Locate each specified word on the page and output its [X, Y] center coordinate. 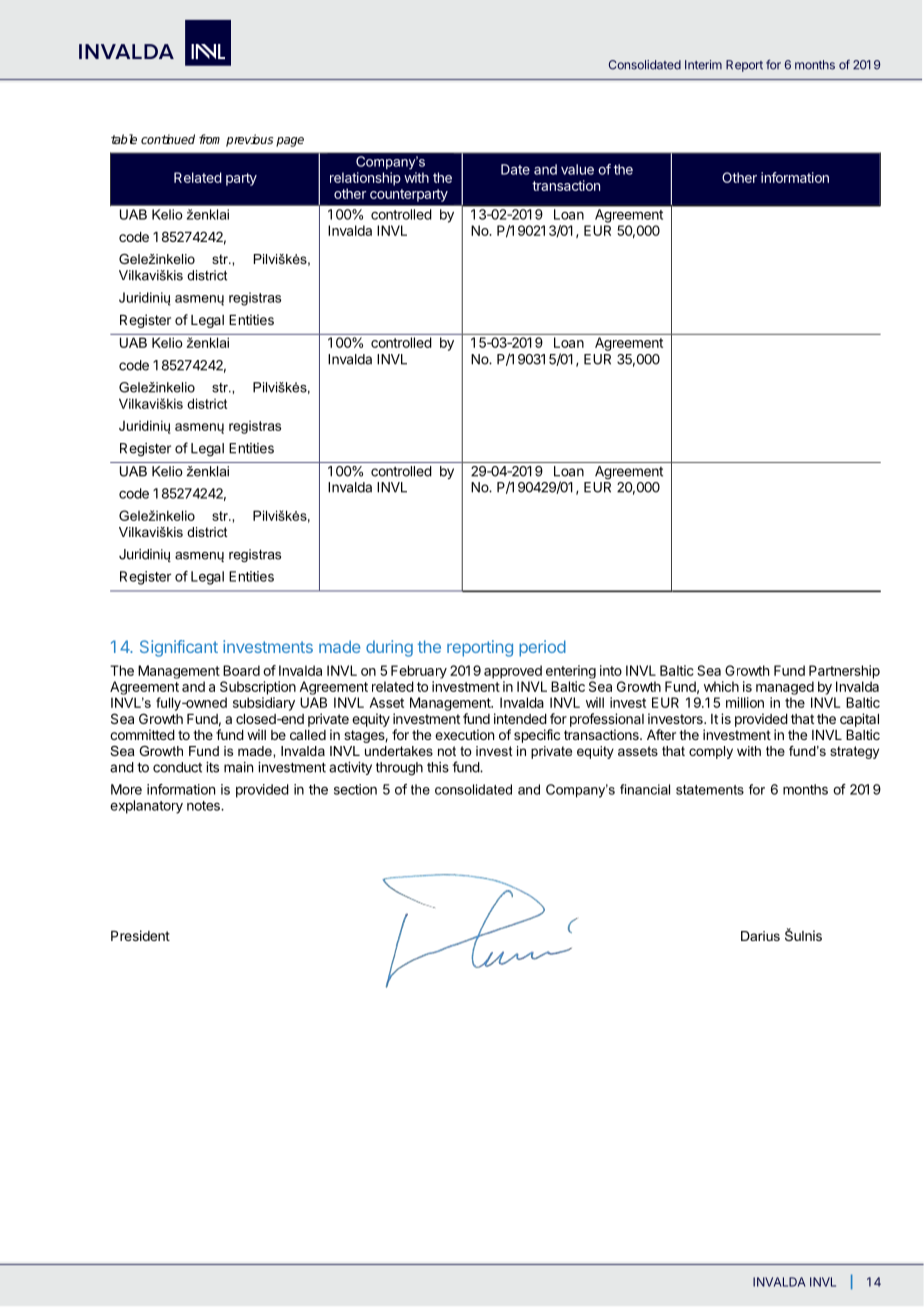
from [209, 139]
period [542, 648]
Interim [703, 65]
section [355, 789]
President [140, 935]
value [577, 169]
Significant [179, 648]
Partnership [844, 672]
